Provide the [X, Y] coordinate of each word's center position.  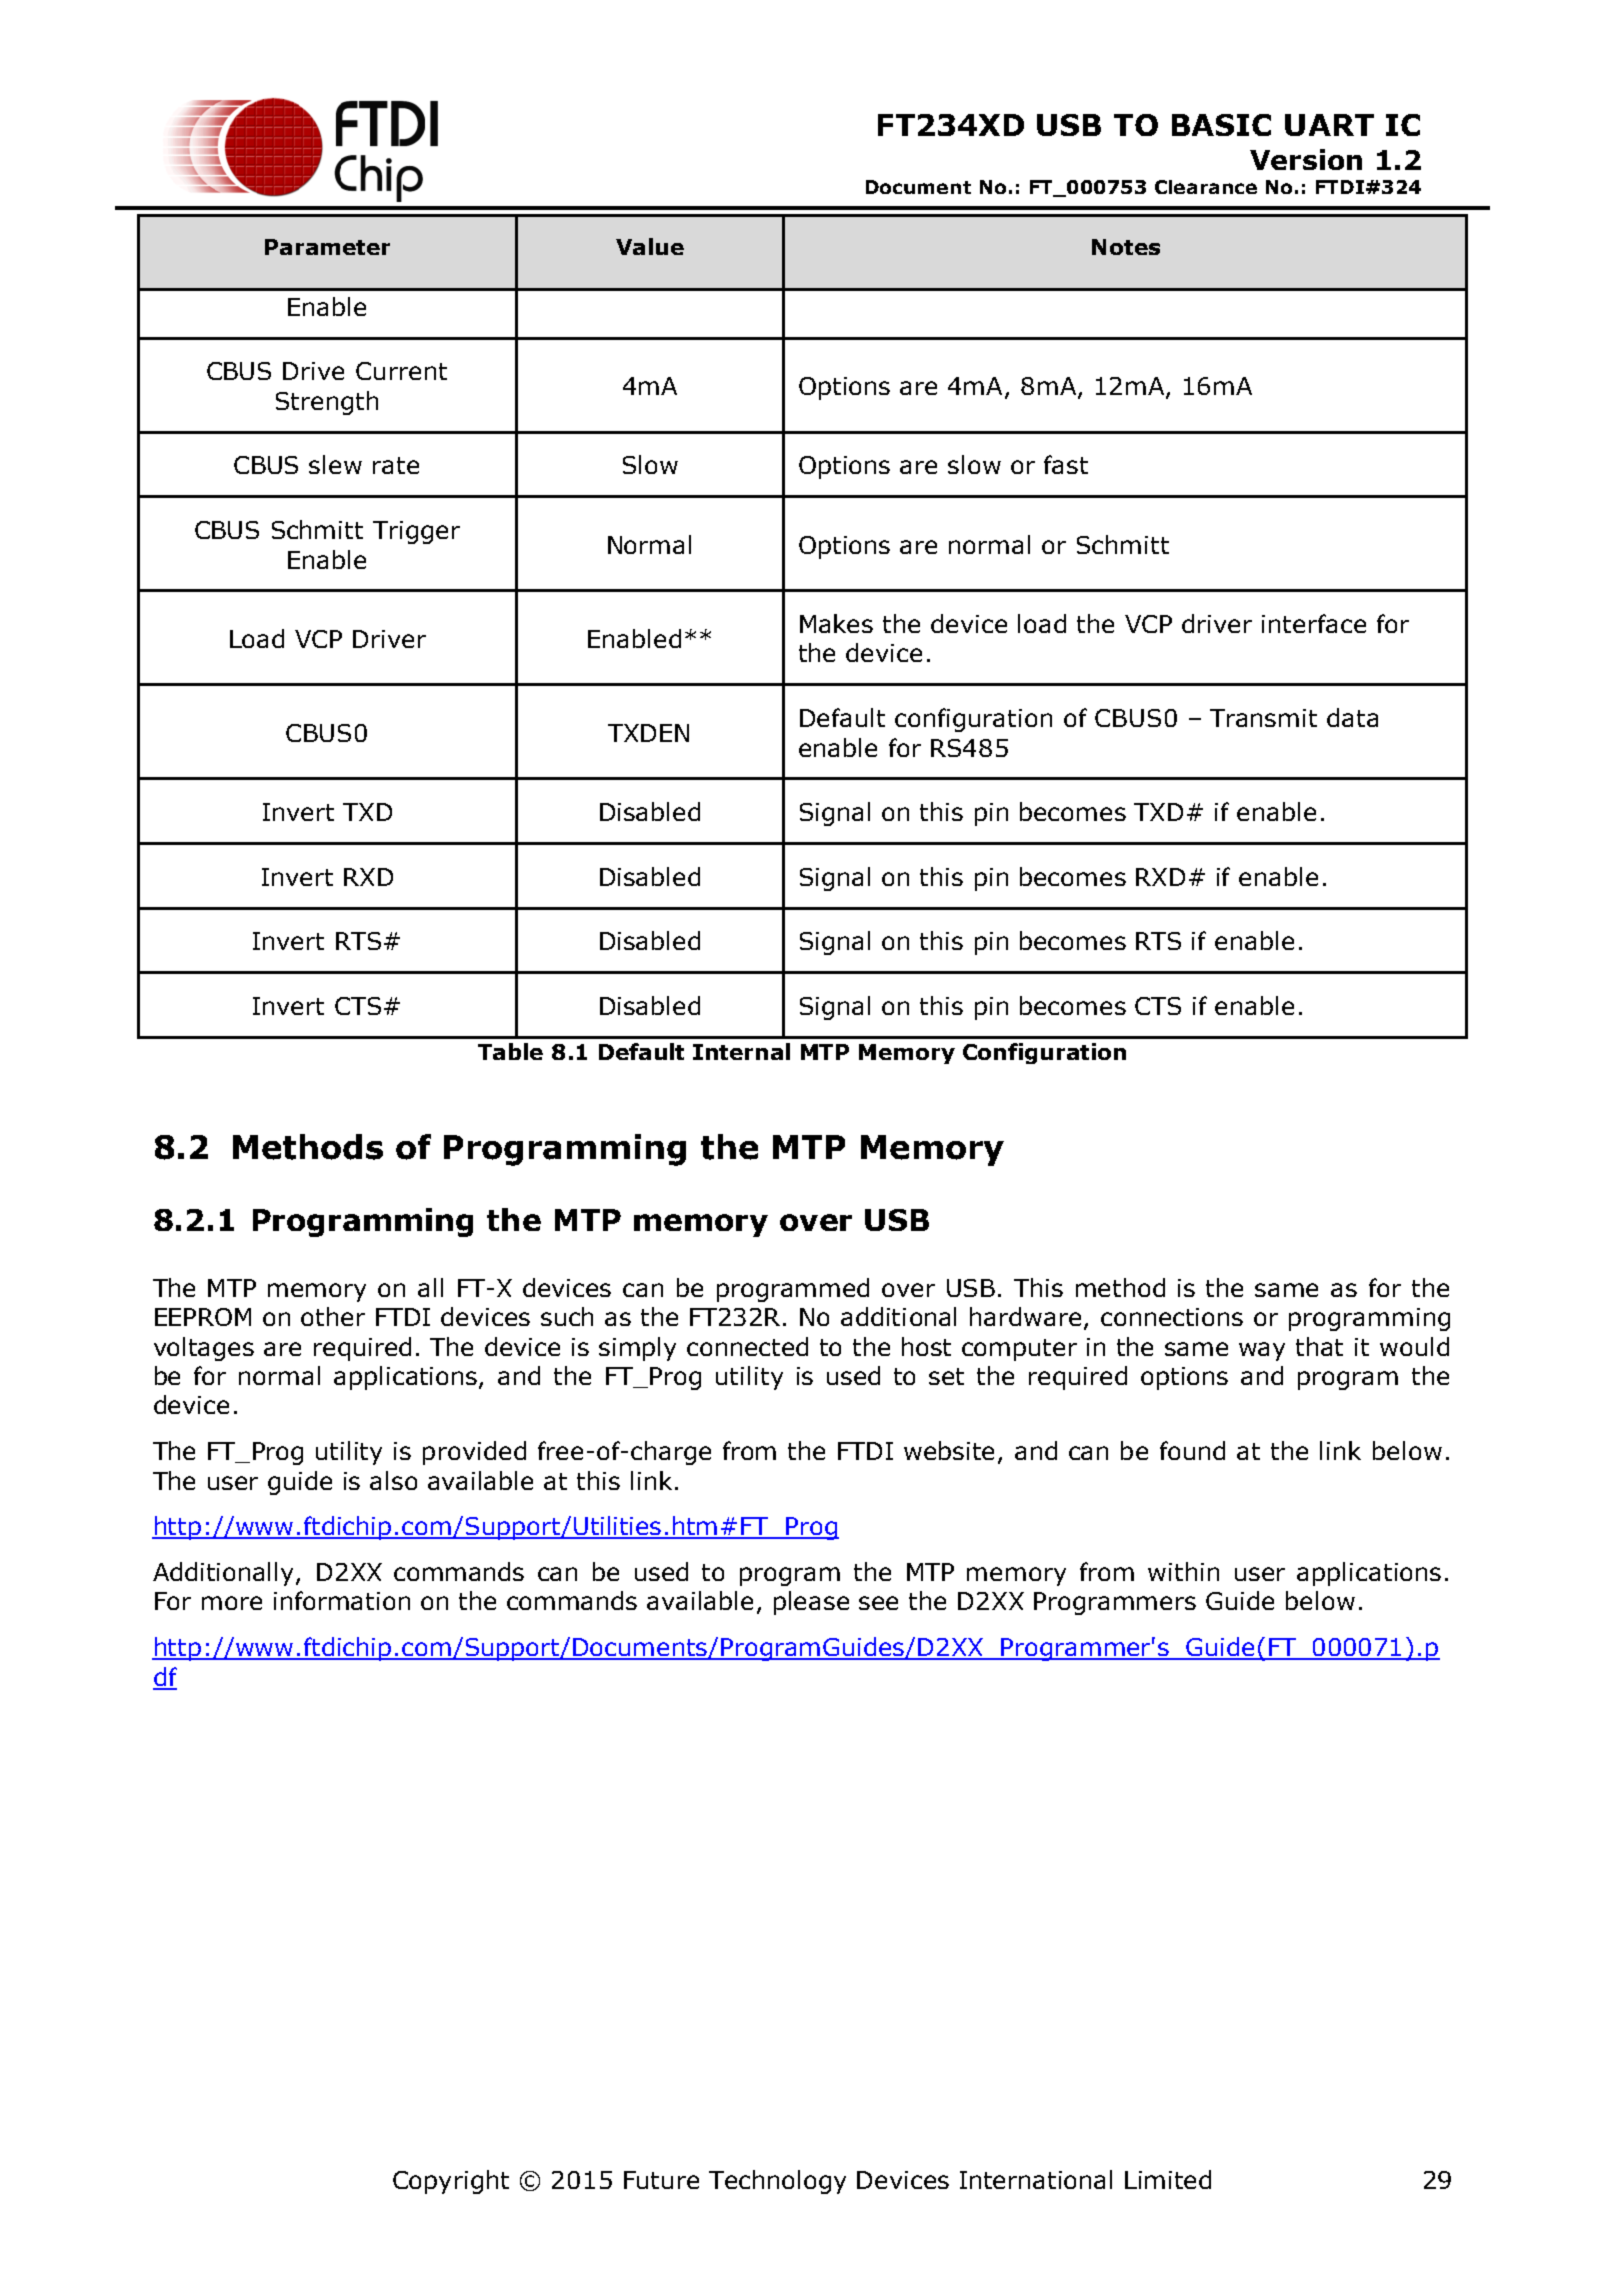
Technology [777, 2182]
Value [650, 246]
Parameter [327, 247]
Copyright [451, 2182]
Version [1306, 159]
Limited [1168, 2179]
